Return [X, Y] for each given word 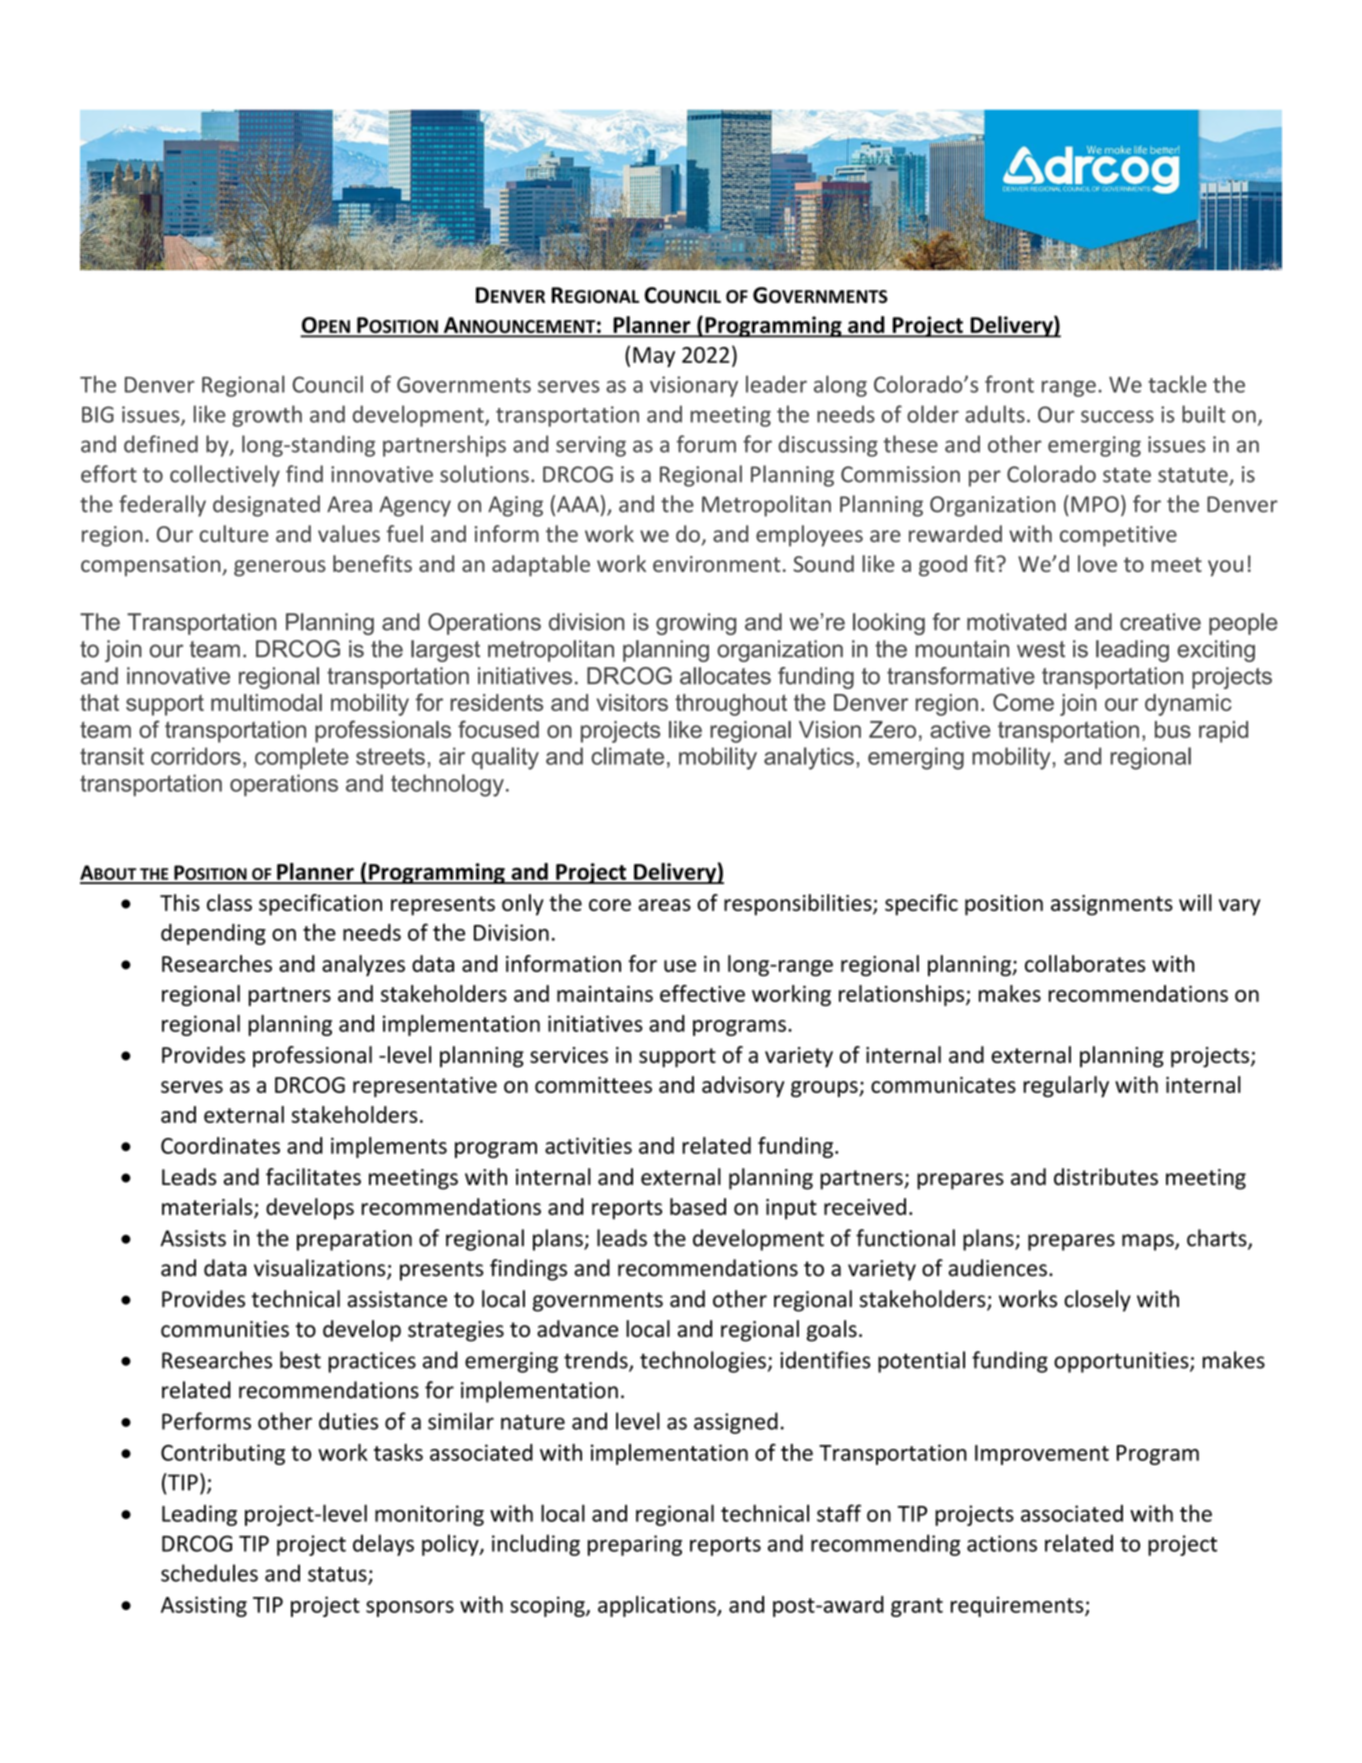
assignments [1112, 905]
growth [267, 416]
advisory [743, 1086]
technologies [703, 1362]
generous [280, 568]
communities [225, 1329]
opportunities [1122, 1362]
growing [696, 624]
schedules [209, 1573]
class [229, 902]
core [610, 905]
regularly [1066, 1086]
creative [1160, 622]
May [654, 357]
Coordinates [220, 1145]
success [1117, 416]
